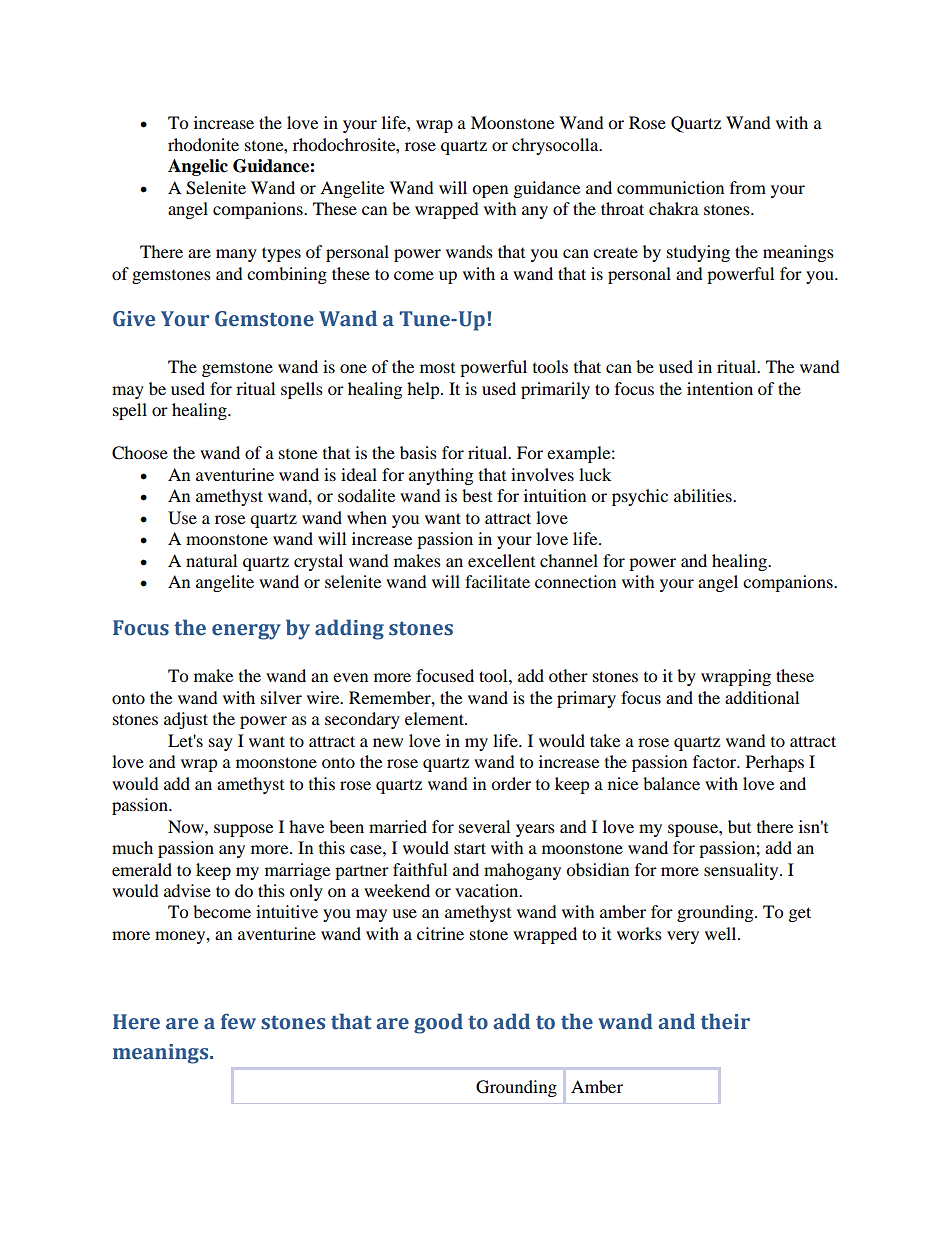 The image size is (952, 1233). Describe the element at coordinates (762, 697) in the screenshot. I see `additional` at that location.
